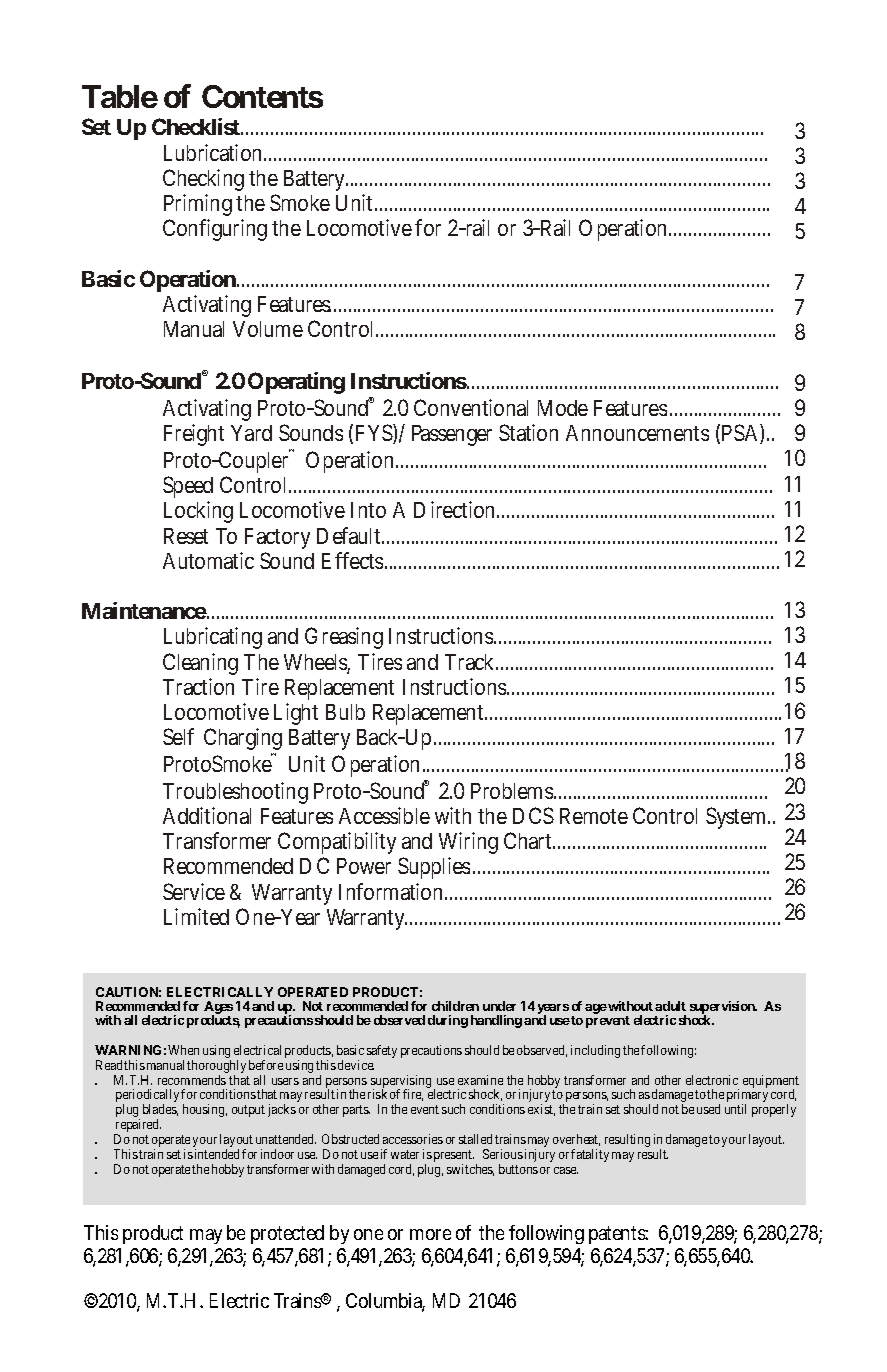 This document has width=887, height=1372. I want to click on Track, so click(469, 662).
